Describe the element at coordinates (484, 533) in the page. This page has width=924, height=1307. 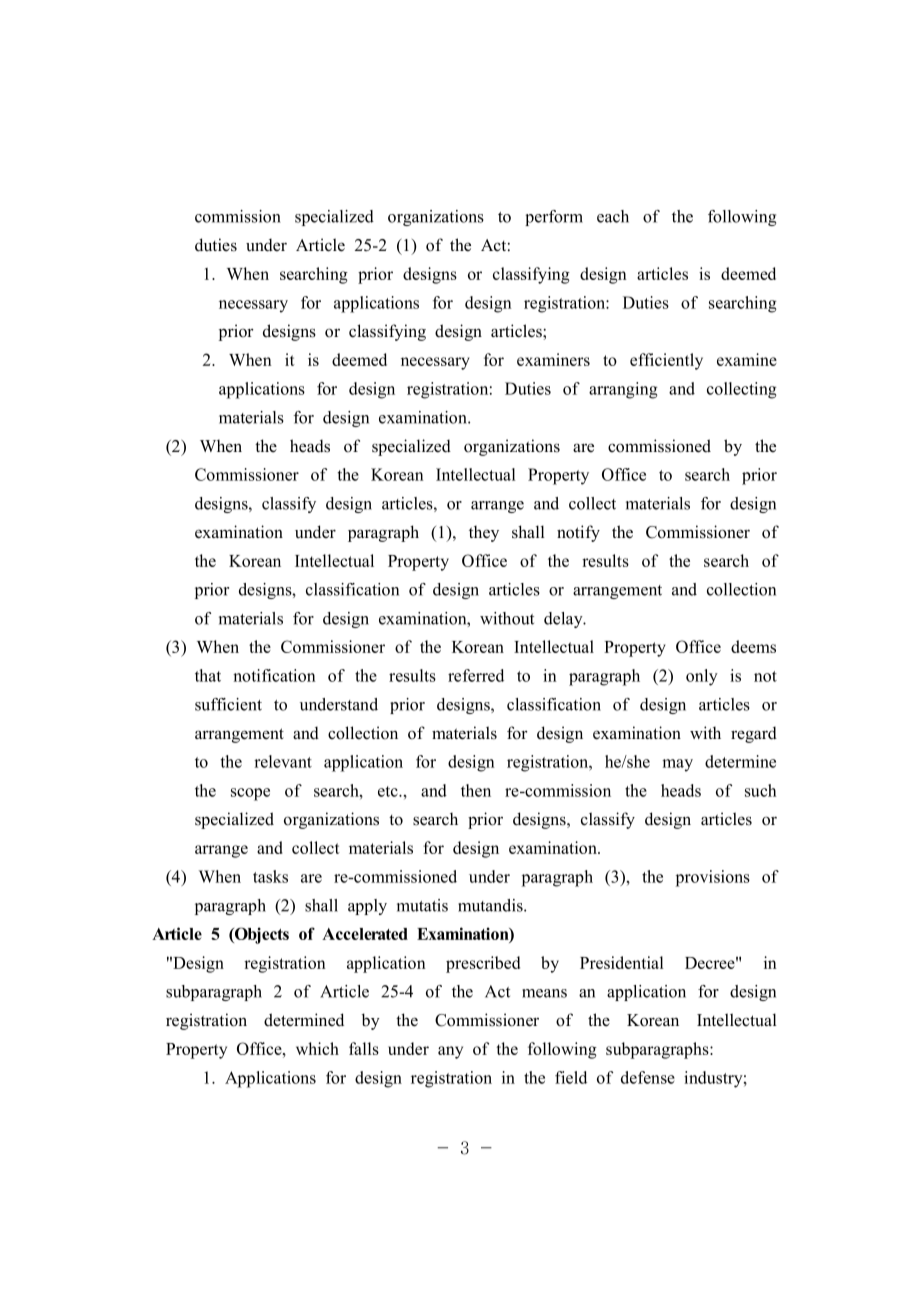
I see `they` at that location.
